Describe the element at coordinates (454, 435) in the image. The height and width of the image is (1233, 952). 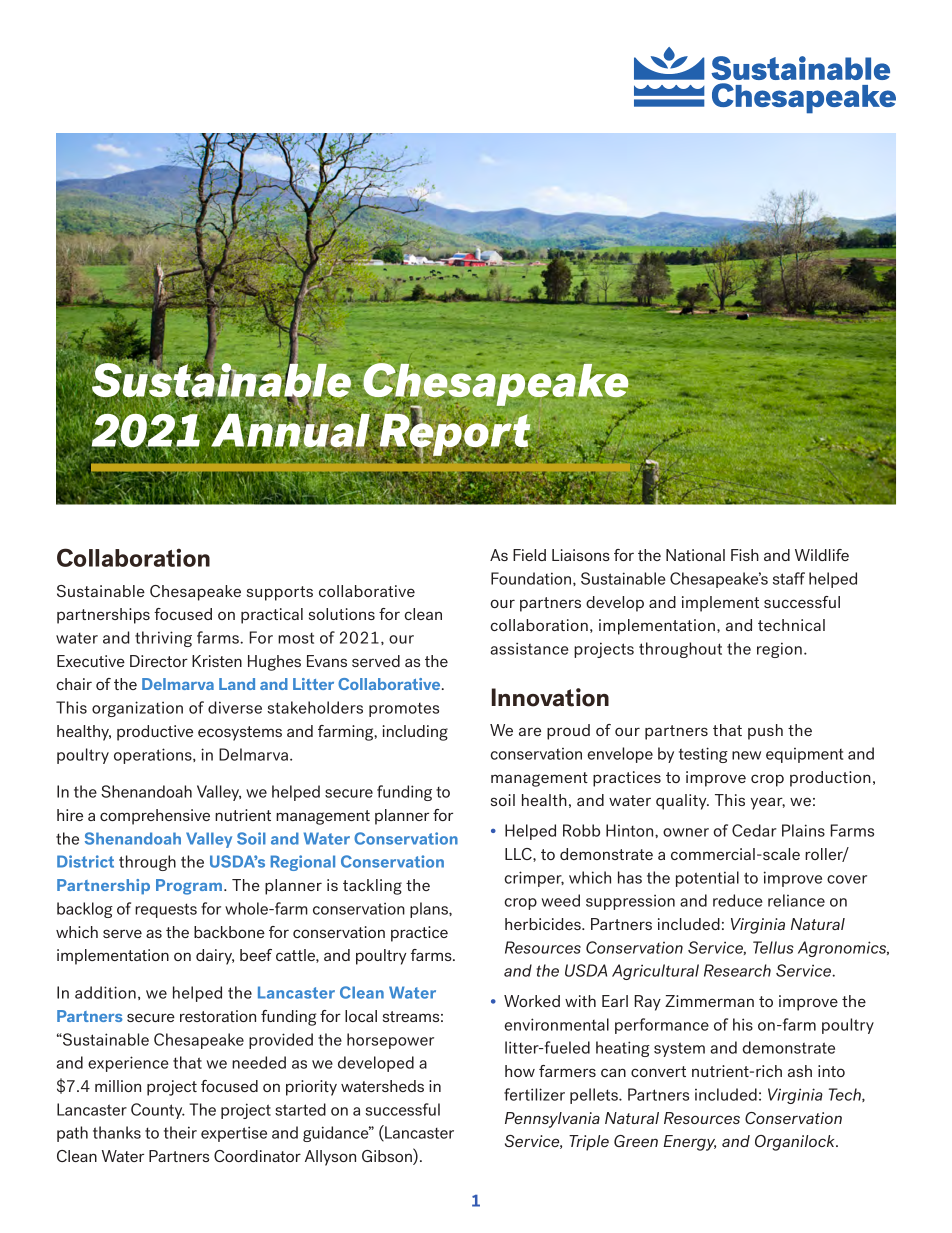
I see `Report` at that location.
